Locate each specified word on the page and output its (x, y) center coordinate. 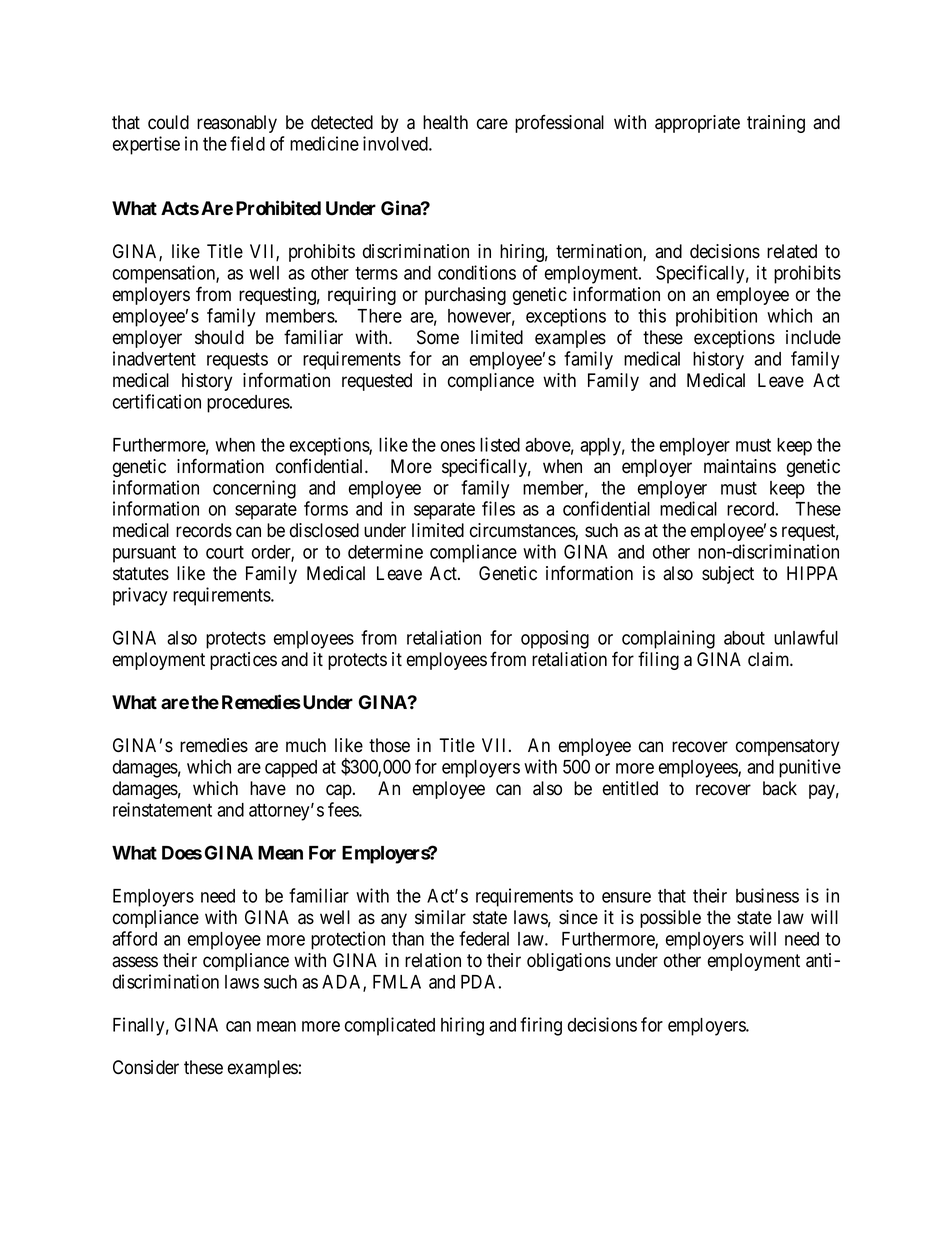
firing (541, 1026)
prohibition (716, 317)
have (268, 788)
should (219, 337)
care (492, 124)
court (225, 552)
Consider (146, 1067)
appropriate (697, 124)
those (389, 745)
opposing (555, 639)
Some (438, 337)
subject (728, 575)
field (247, 143)
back (780, 788)
